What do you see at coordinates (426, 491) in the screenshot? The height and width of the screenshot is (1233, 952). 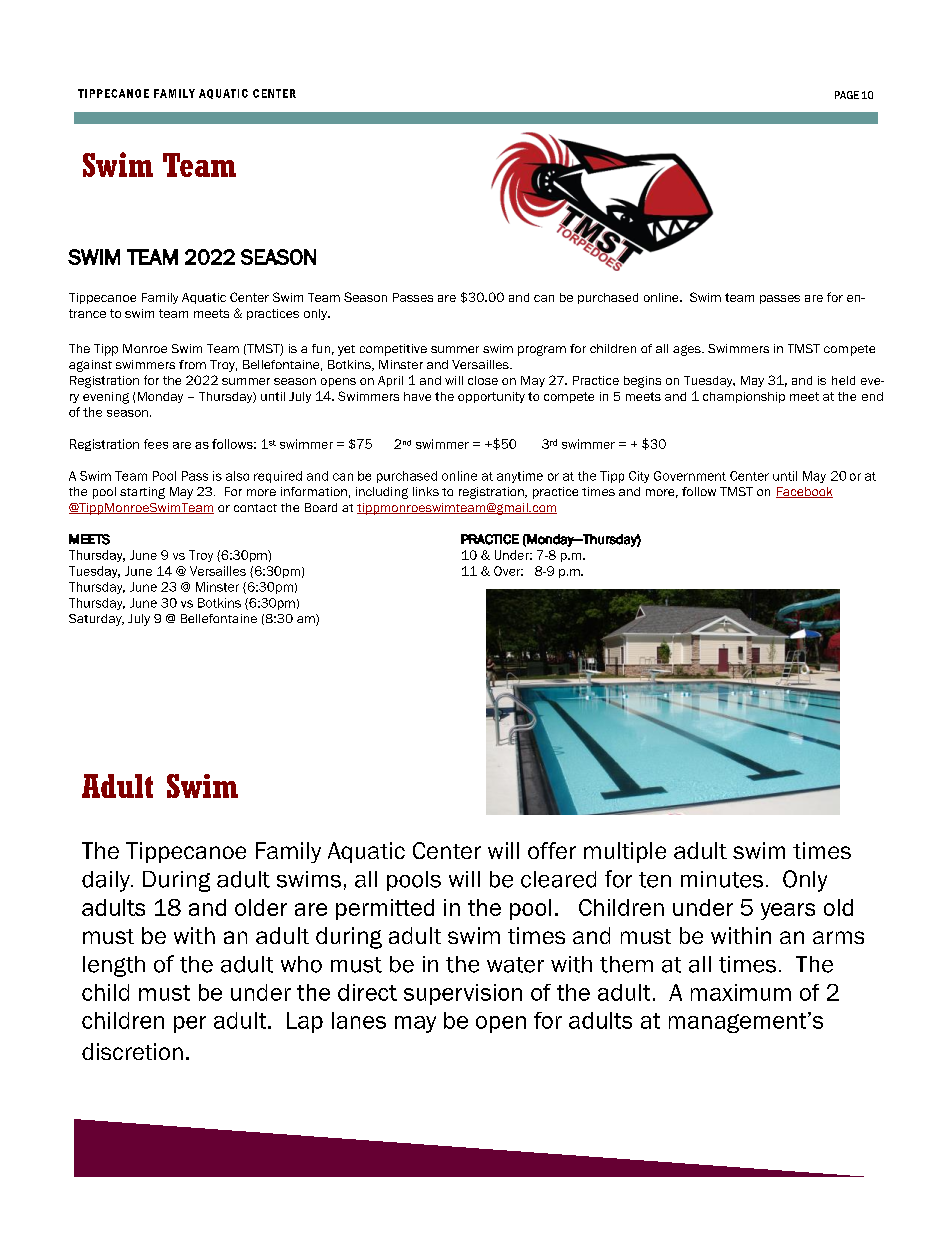 I see `links` at bounding box center [426, 491].
